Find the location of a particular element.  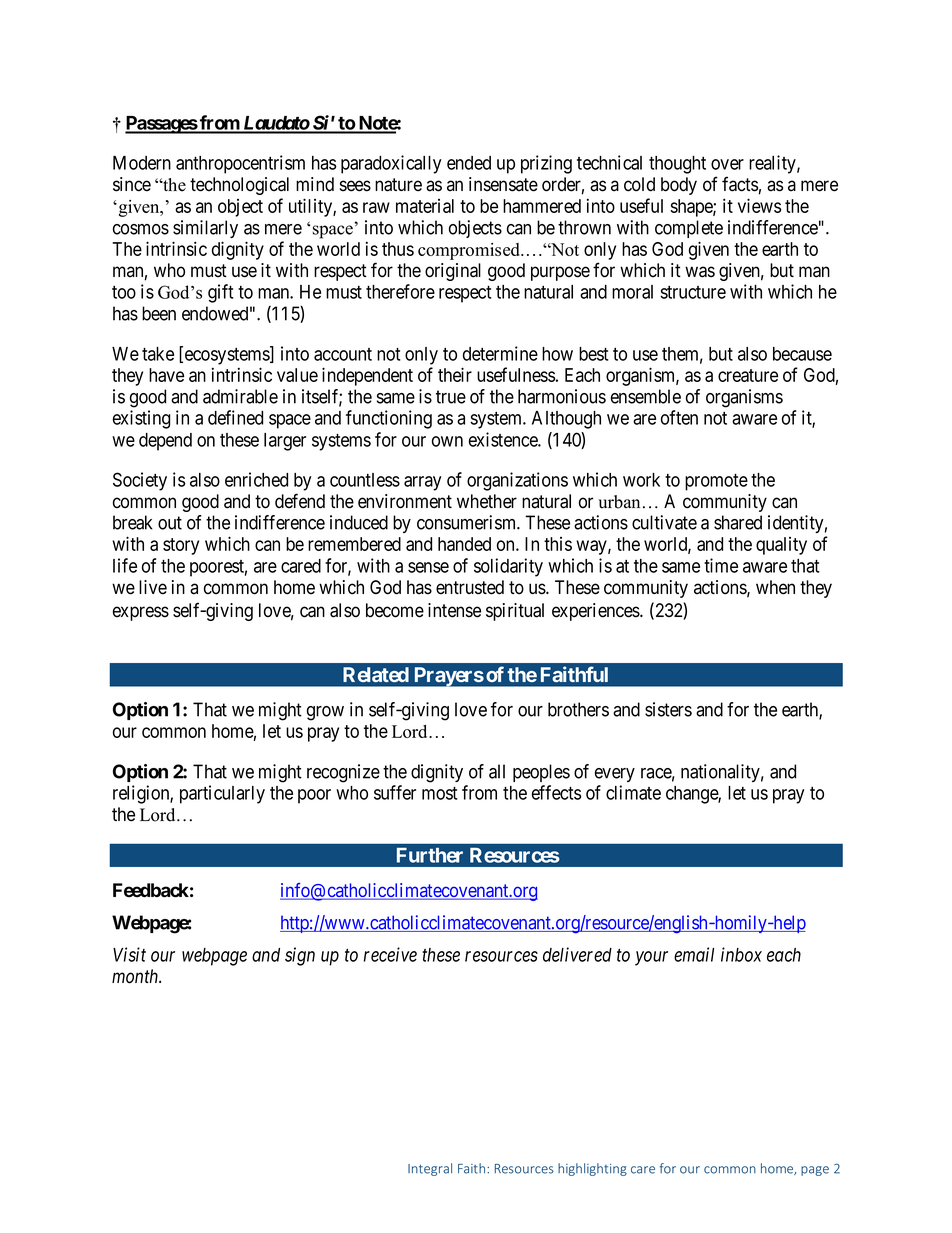

highlighting is located at coordinates (592, 1169).
